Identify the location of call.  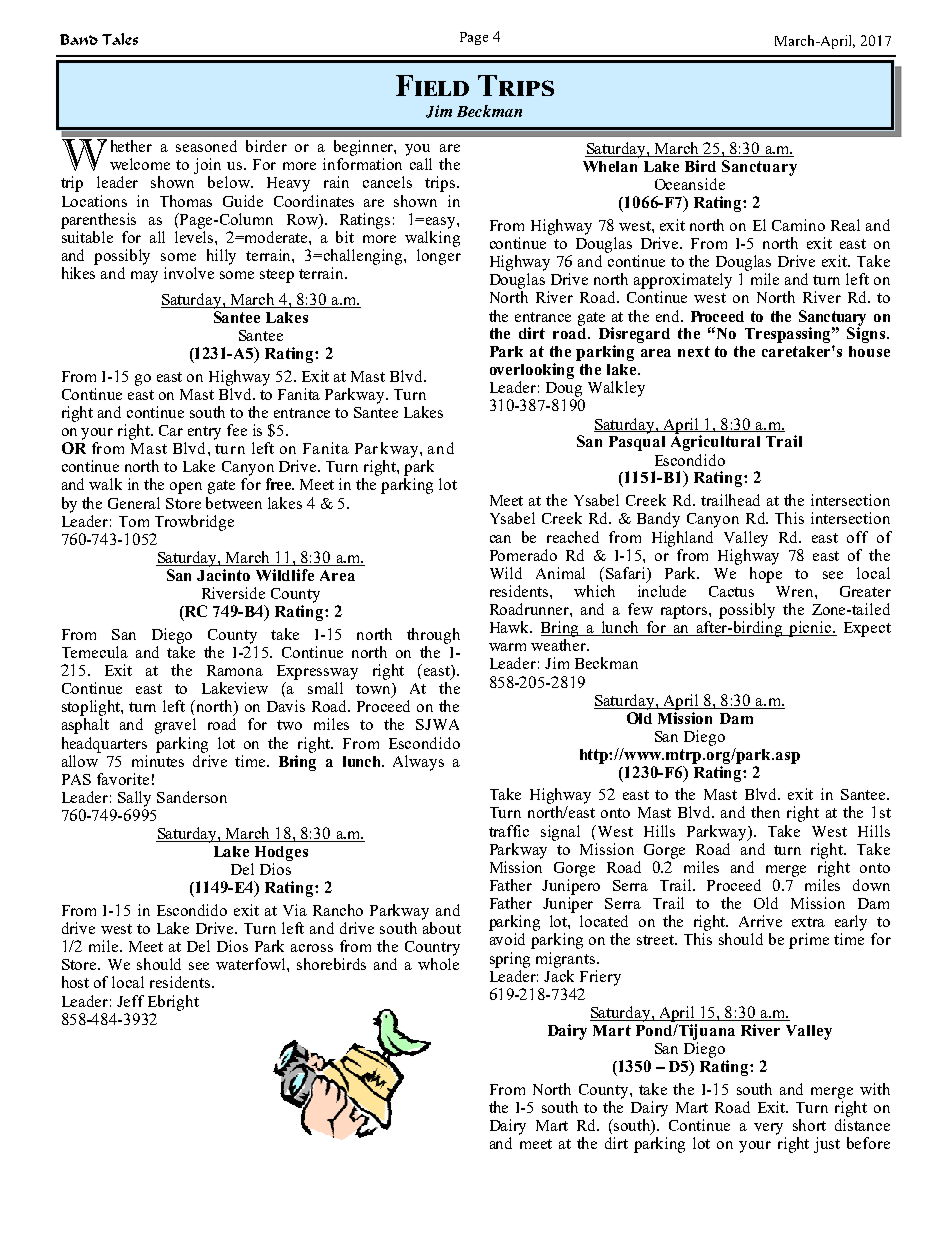
(421, 164).
